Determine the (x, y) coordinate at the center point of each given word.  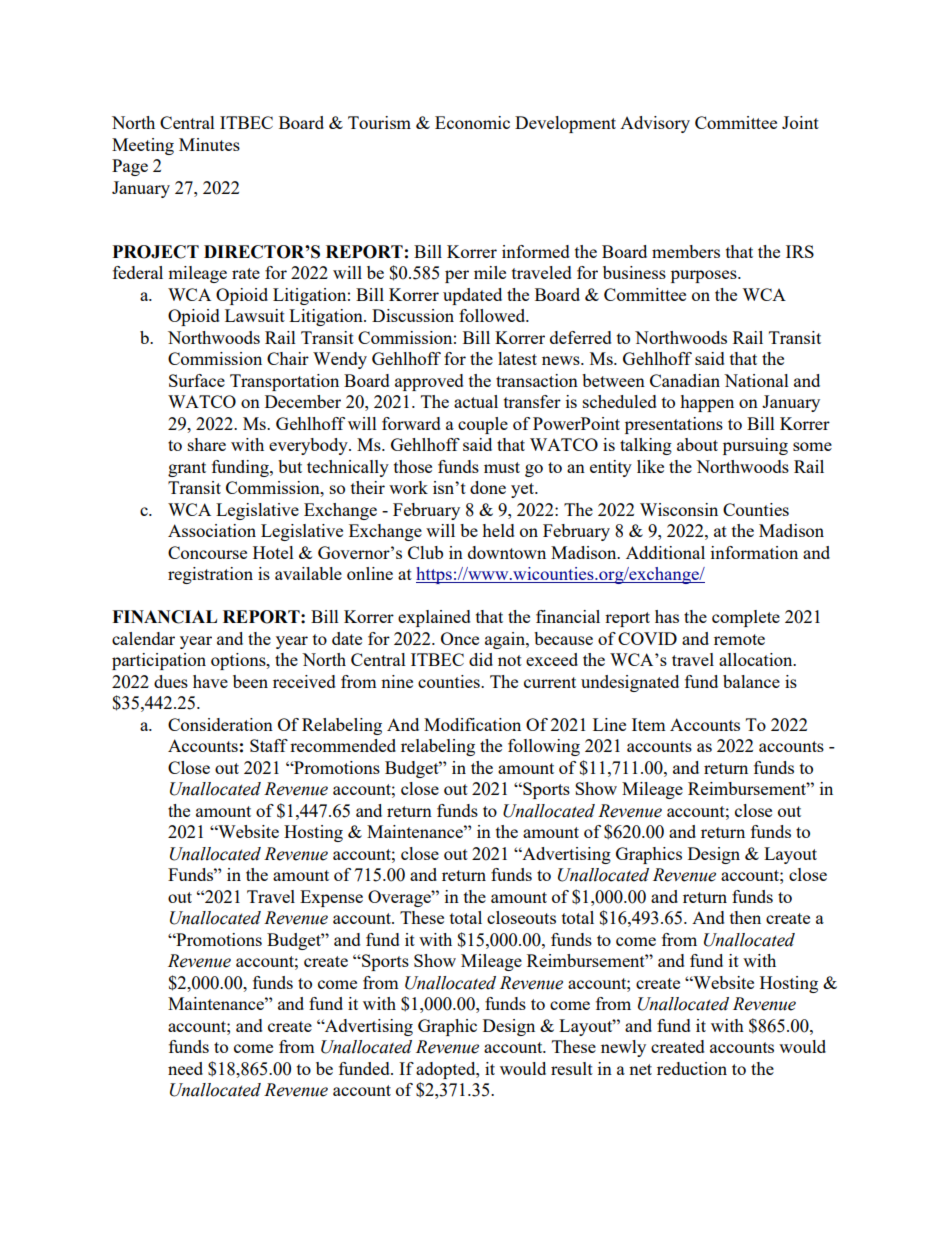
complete (746, 618)
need (185, 1068)
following (544, 747)
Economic (472, 122)
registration (210, 575)
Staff (269, 745)
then (745, 917)
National (756, 380)
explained (434, 618)
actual (476, 401)
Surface (197, 380)
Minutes (209, 144)
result (572, 1068)
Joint (800, 122)
